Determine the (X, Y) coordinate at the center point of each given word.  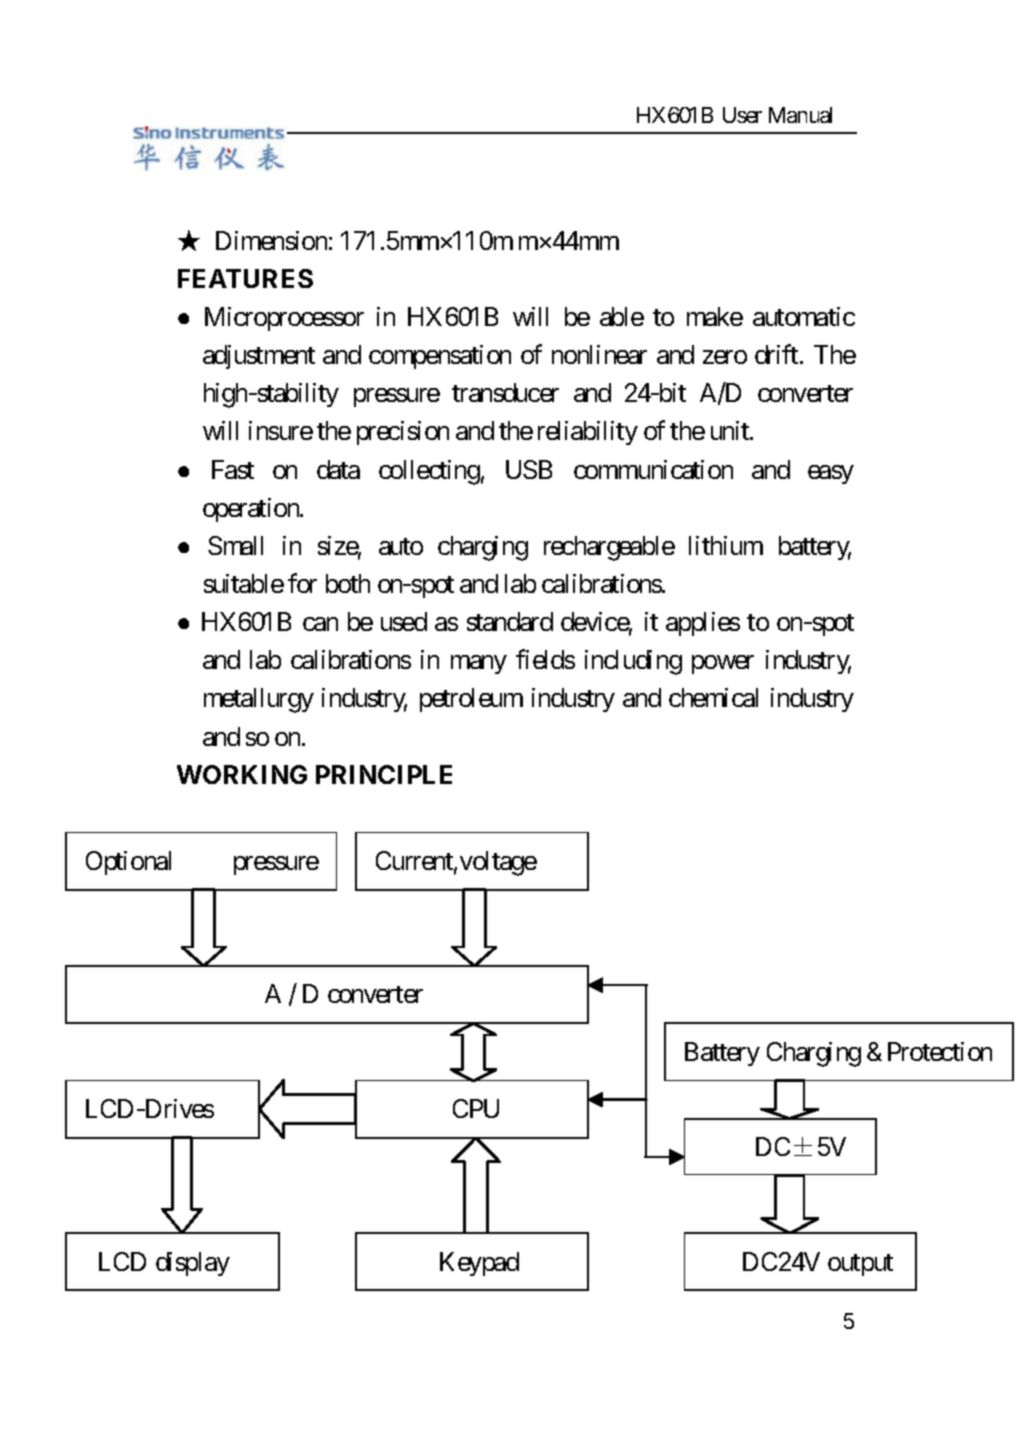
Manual (800, 115)
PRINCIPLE (384, 774)
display (193, 1264)
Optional (128, 863)
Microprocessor (284, 319)
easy (831, 474)
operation (252, 510)
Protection (940, 1051)
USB (529, 469)
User (742, 115)
